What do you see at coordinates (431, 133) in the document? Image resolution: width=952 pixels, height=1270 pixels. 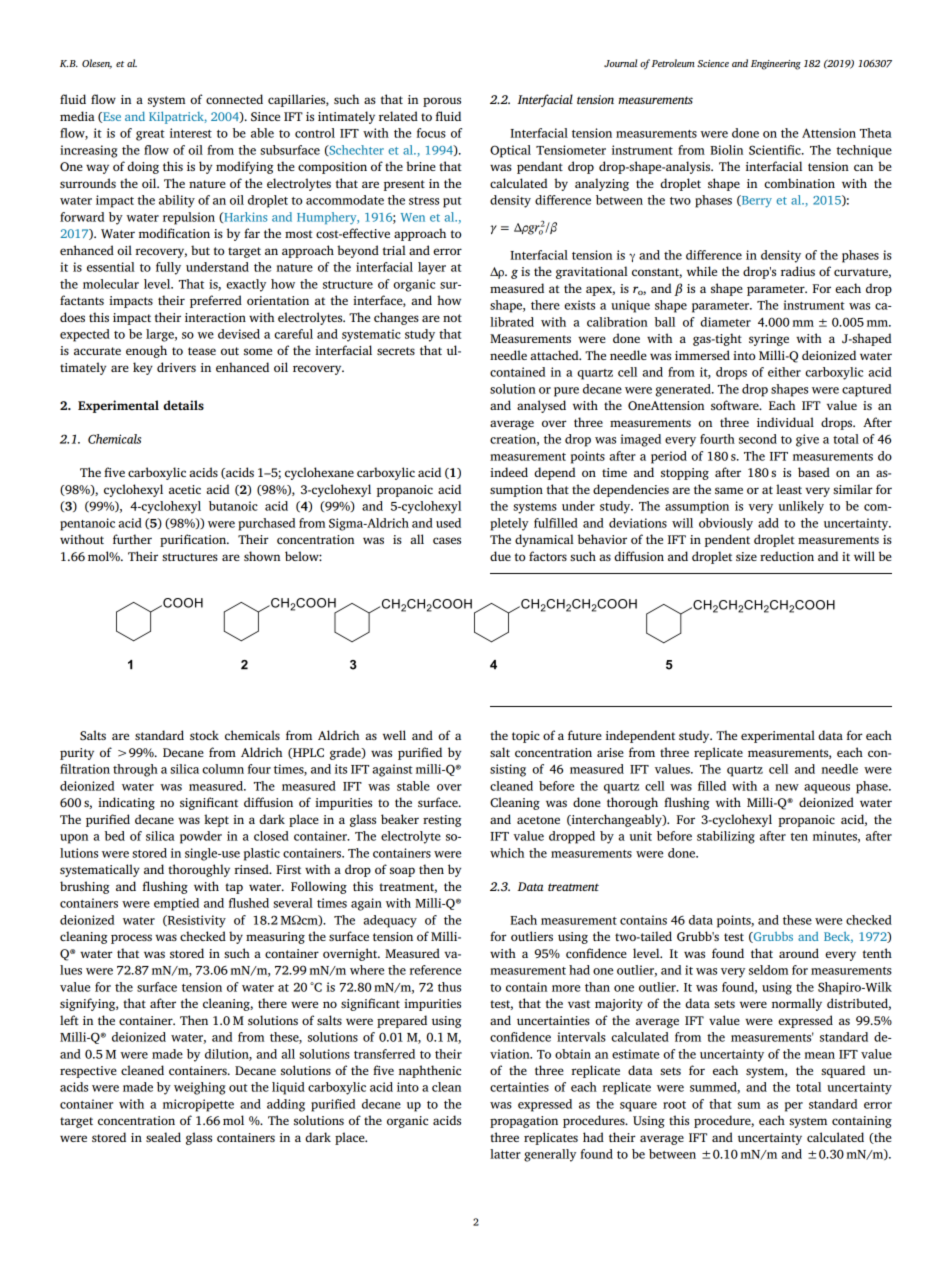 I see `focus` at bounding box center [431, 133].
